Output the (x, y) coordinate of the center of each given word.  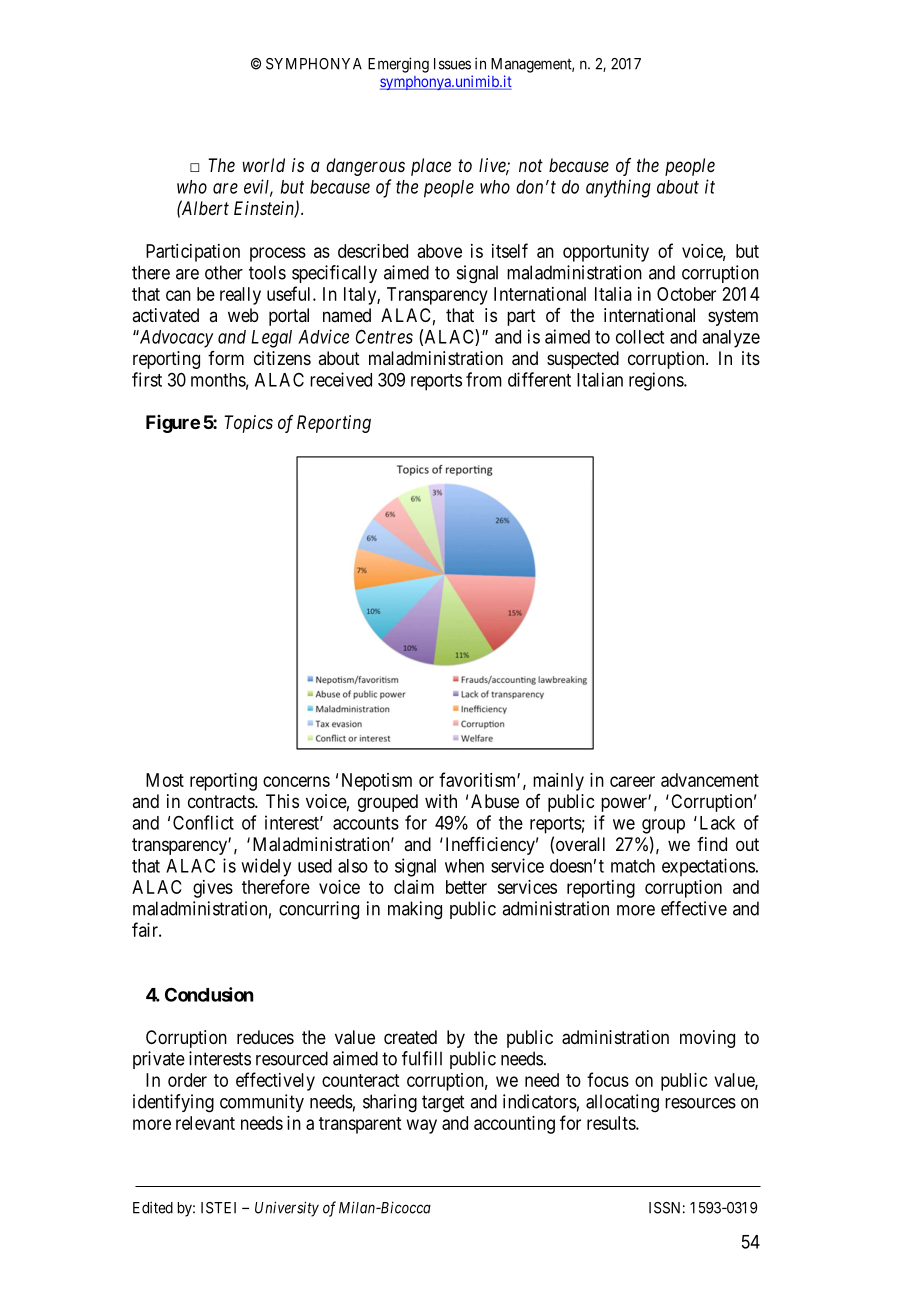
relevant (205, 1123)
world (263, 165)
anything (618, 188)
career (632, 781)
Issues (452, 64)
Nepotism (377, 782)
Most (165, 780)
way (422, 1126)
